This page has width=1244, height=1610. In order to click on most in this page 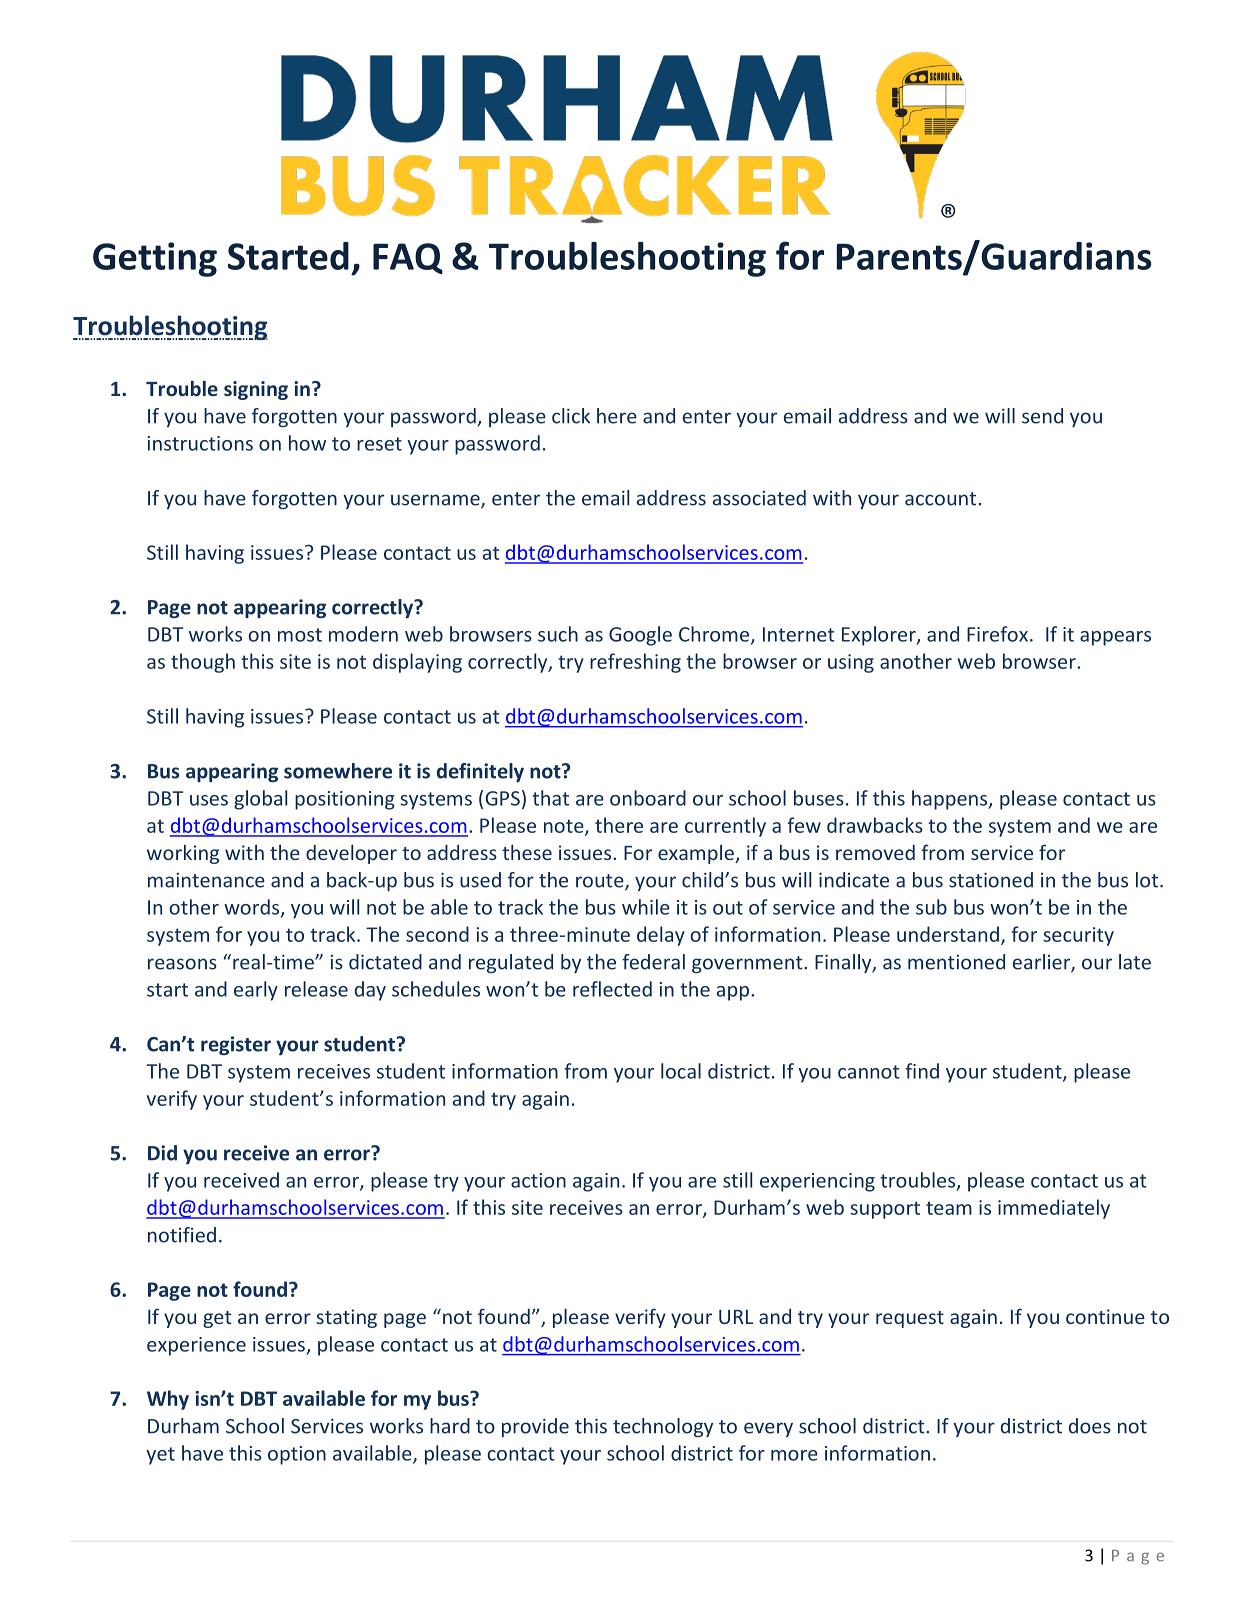, I will do `click(300, 635)`.
